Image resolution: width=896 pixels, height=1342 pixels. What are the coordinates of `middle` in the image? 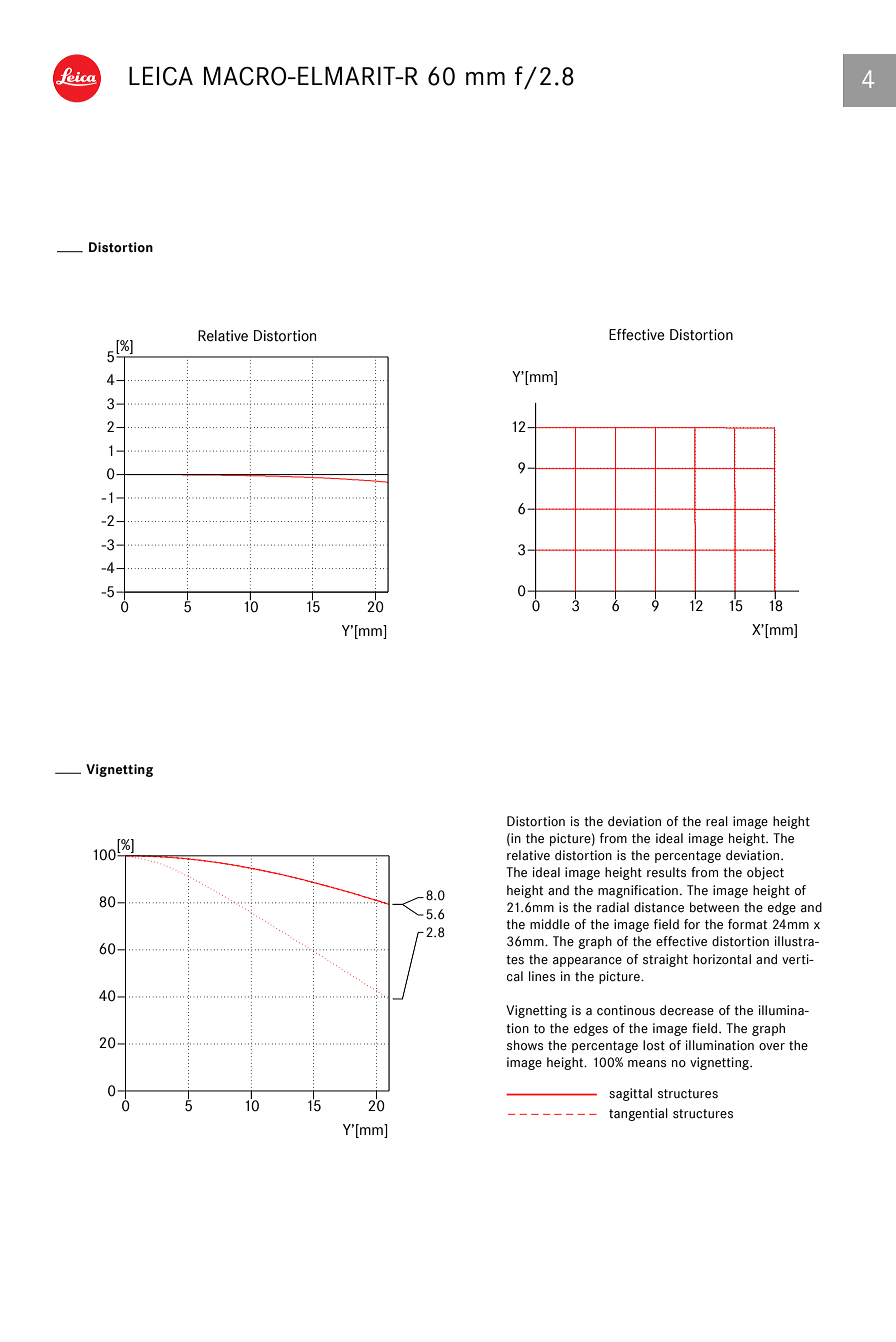 It's located at (550, 924).
